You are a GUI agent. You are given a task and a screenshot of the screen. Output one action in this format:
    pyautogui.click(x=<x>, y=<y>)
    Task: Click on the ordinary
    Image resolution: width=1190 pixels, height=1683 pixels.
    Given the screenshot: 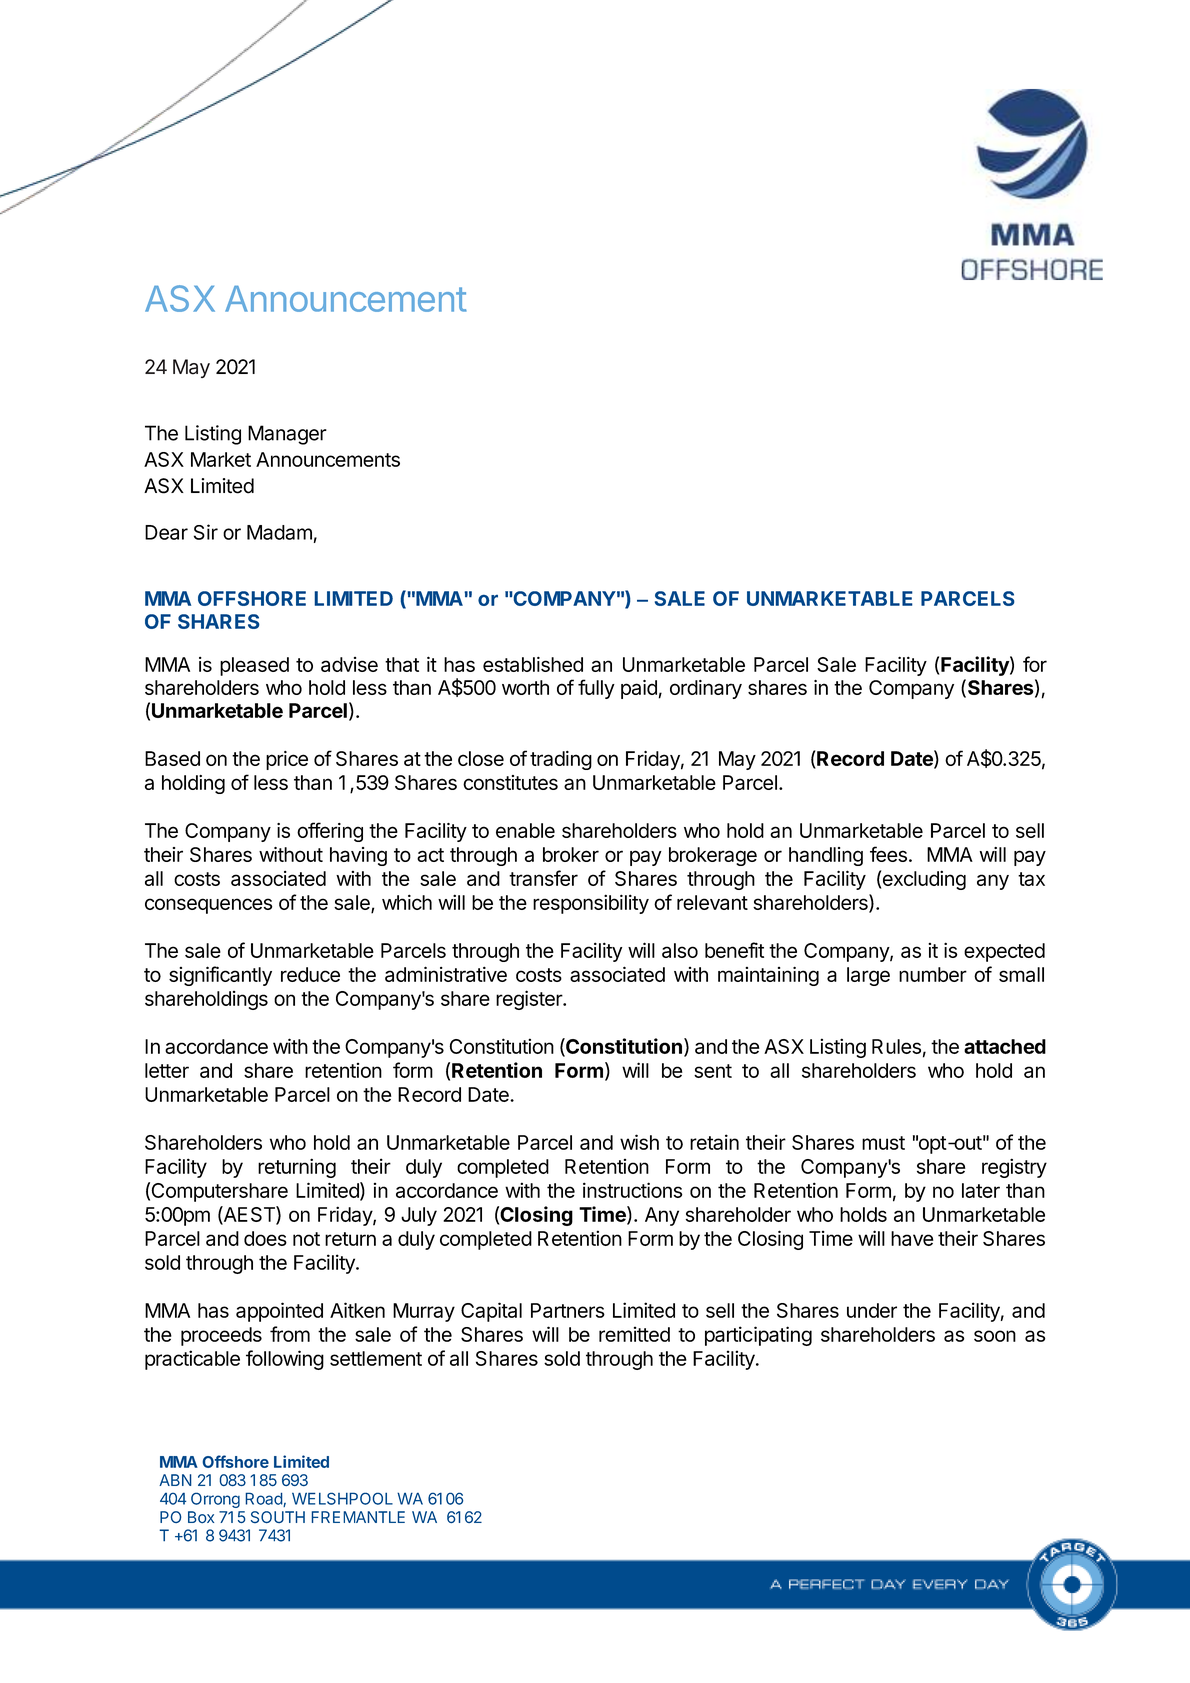 What is the action you would take?
    pyautogui.click(x=706, y=689)
